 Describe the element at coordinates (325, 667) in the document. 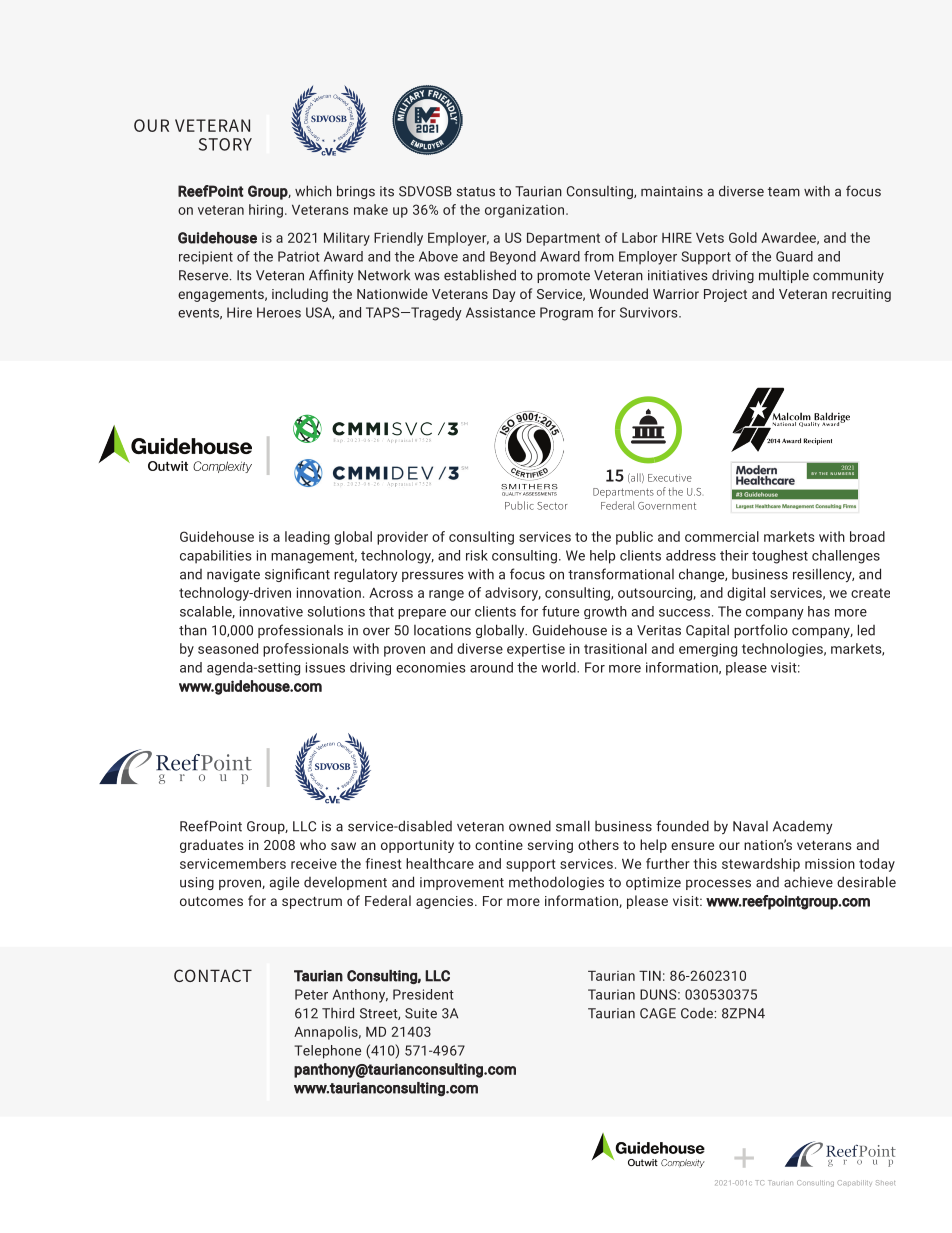

I see `issues` at that location.
